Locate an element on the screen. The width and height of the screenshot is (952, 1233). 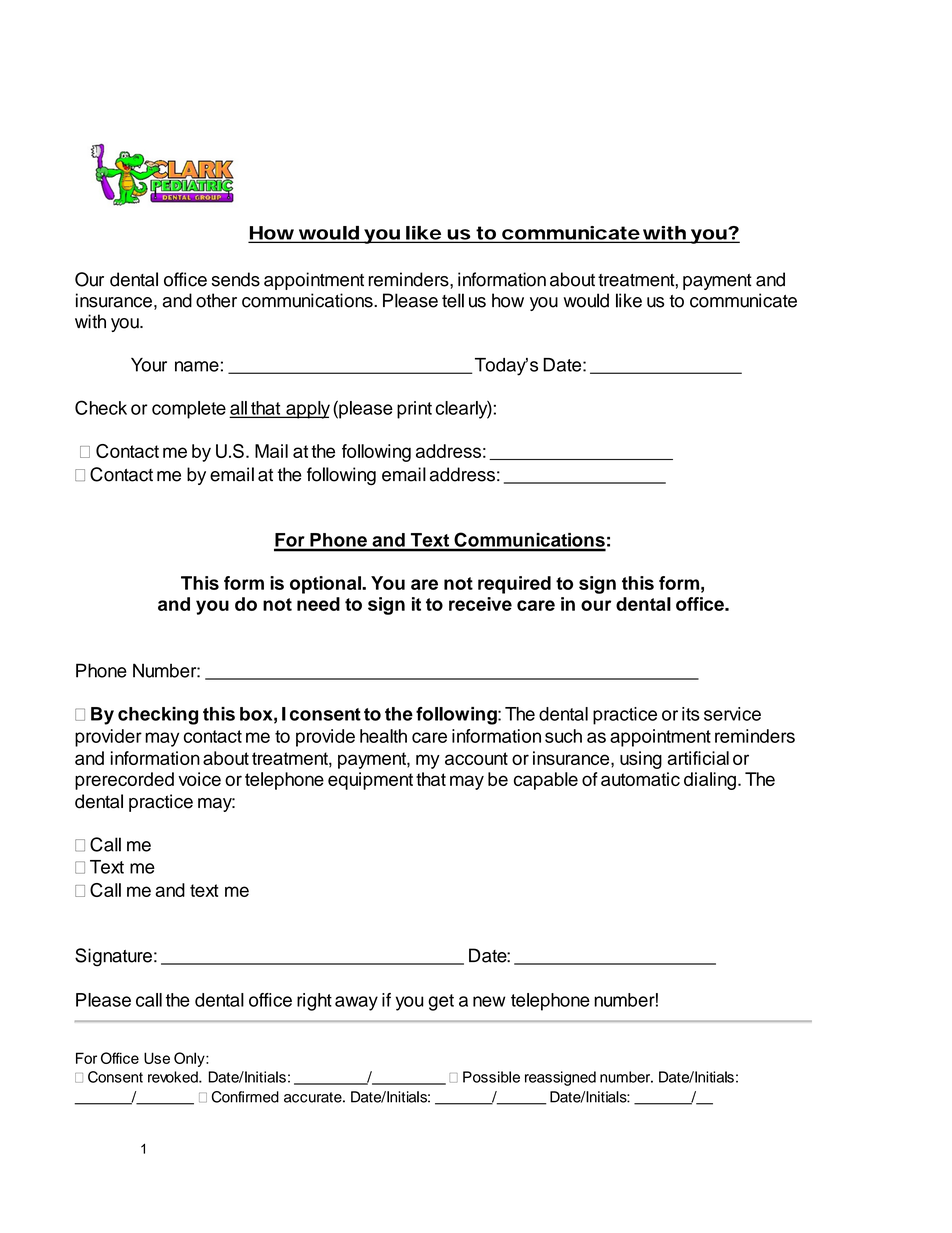
voice is located at coordinates (199, 779).
